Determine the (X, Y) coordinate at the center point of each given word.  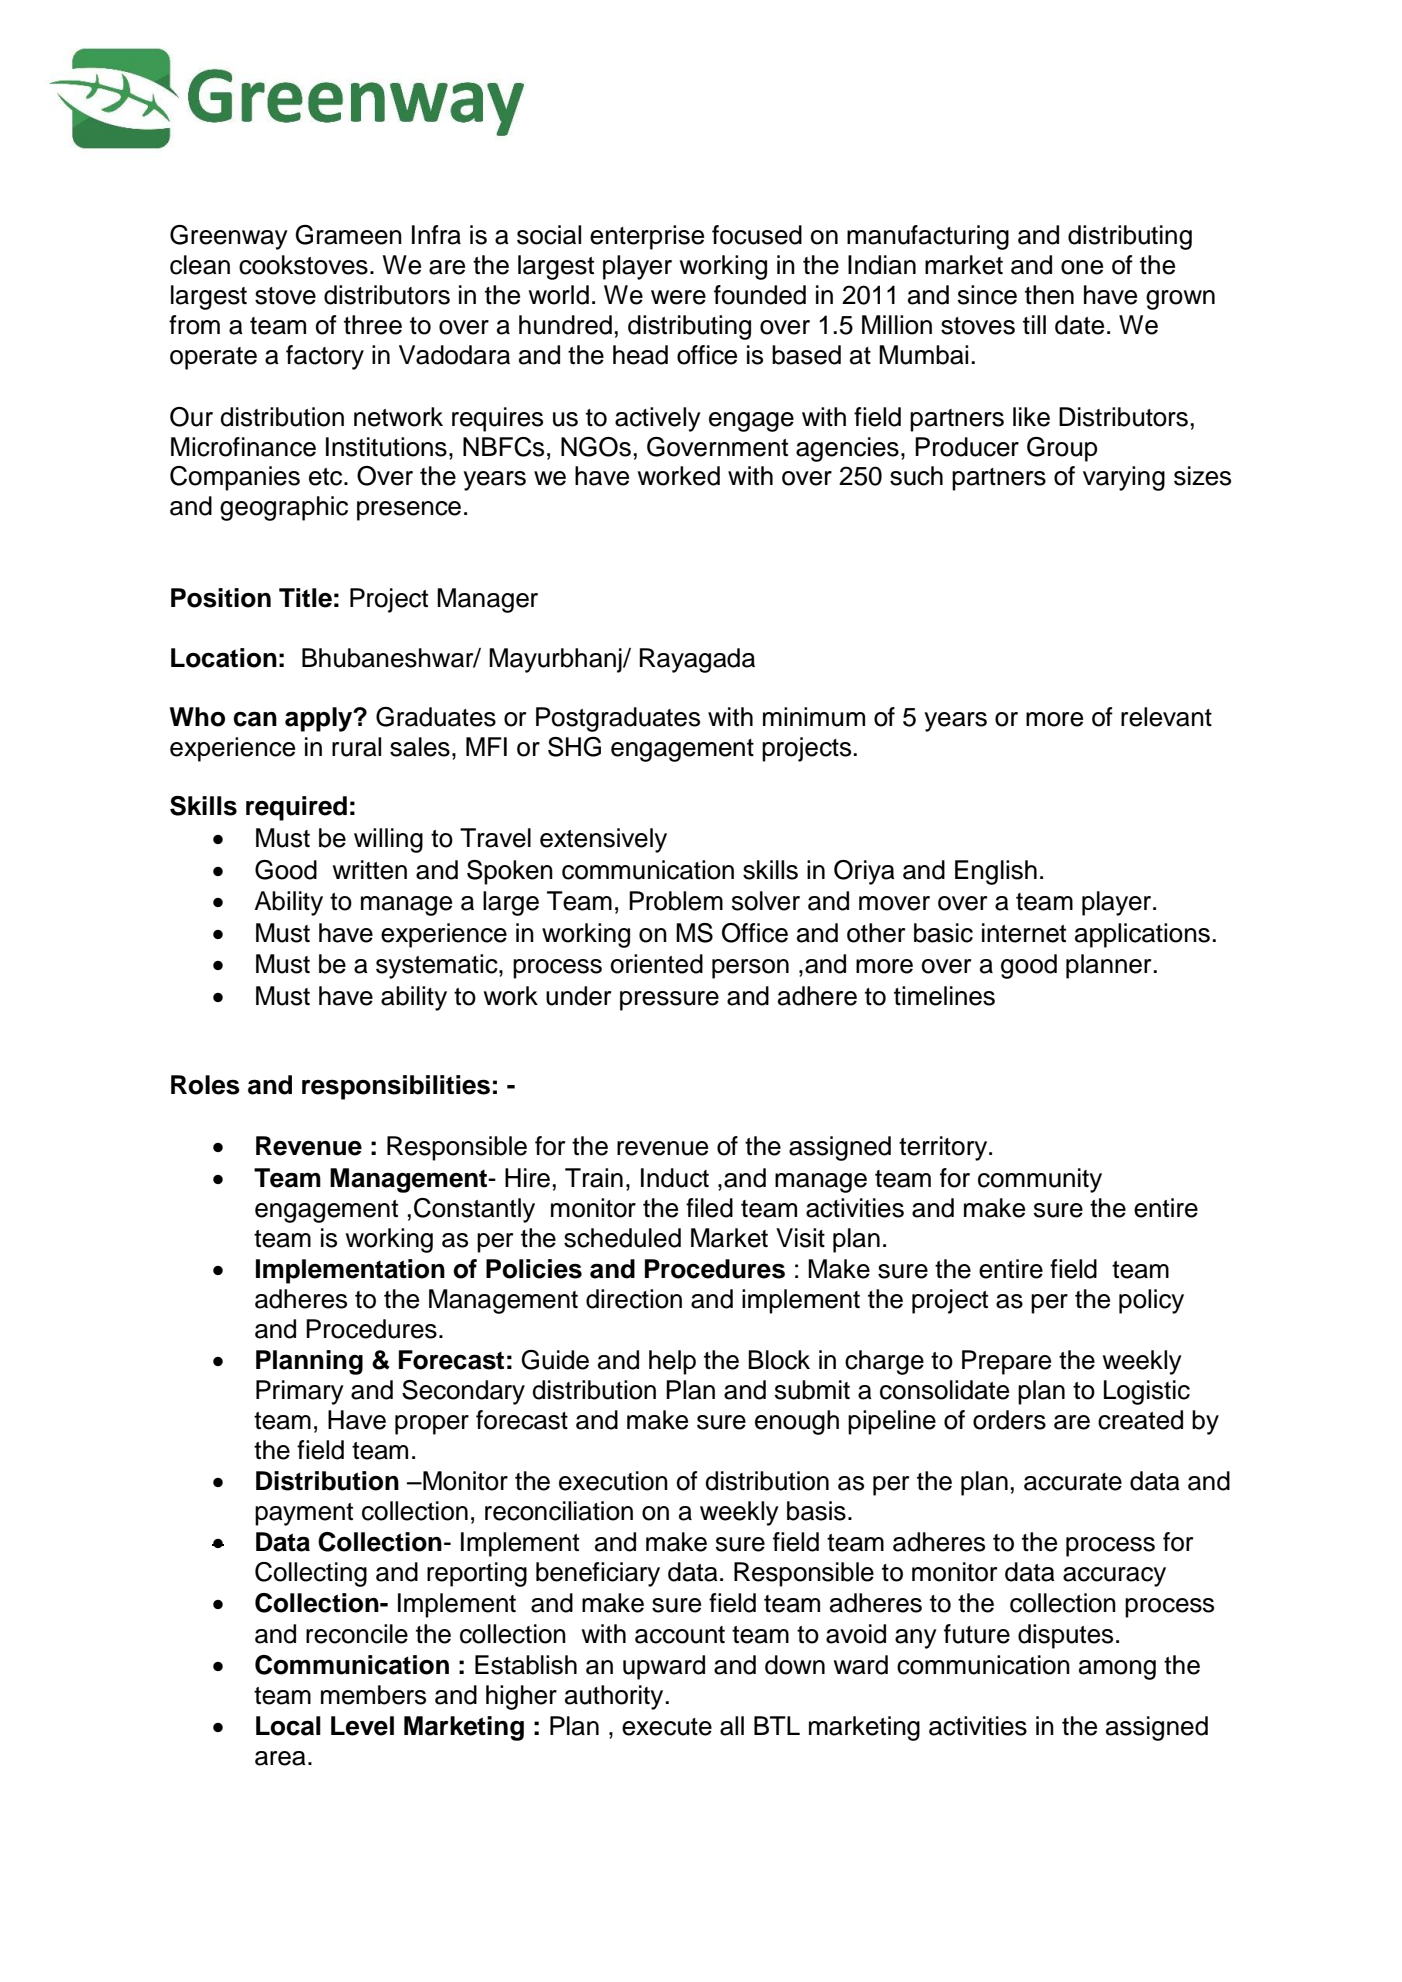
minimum (814, 717)
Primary (300, 1392)
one (1082, 267)
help (672, 1362)
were (678, 297)
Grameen (349, 235)
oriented (657, 964)
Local (288, 1726)
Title (305, 598)
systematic (438, 966)
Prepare (1006, 1362)
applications (1142, 935)
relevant (1166, 717)
